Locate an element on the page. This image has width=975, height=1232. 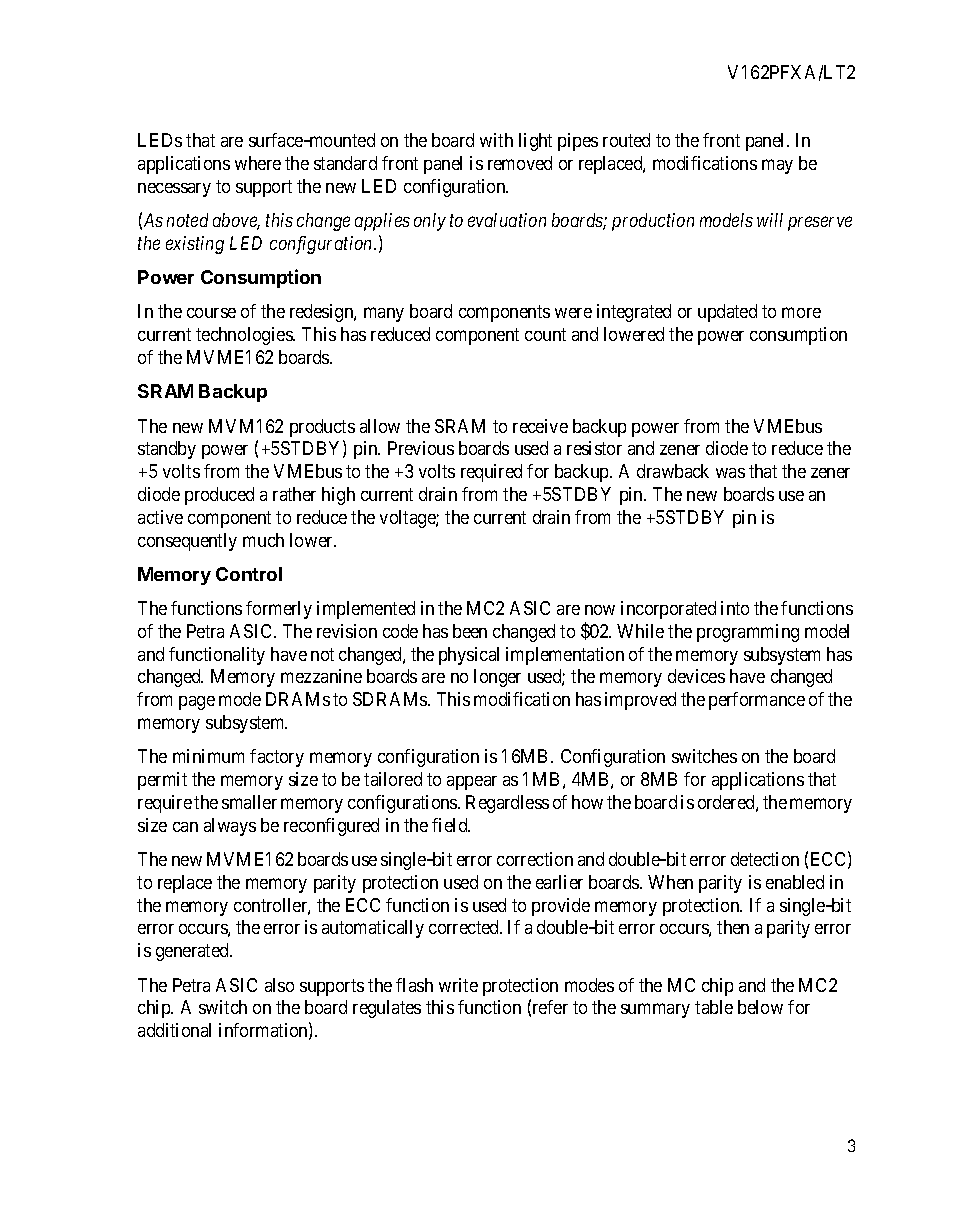
page is located at coordinates (197, 703).
